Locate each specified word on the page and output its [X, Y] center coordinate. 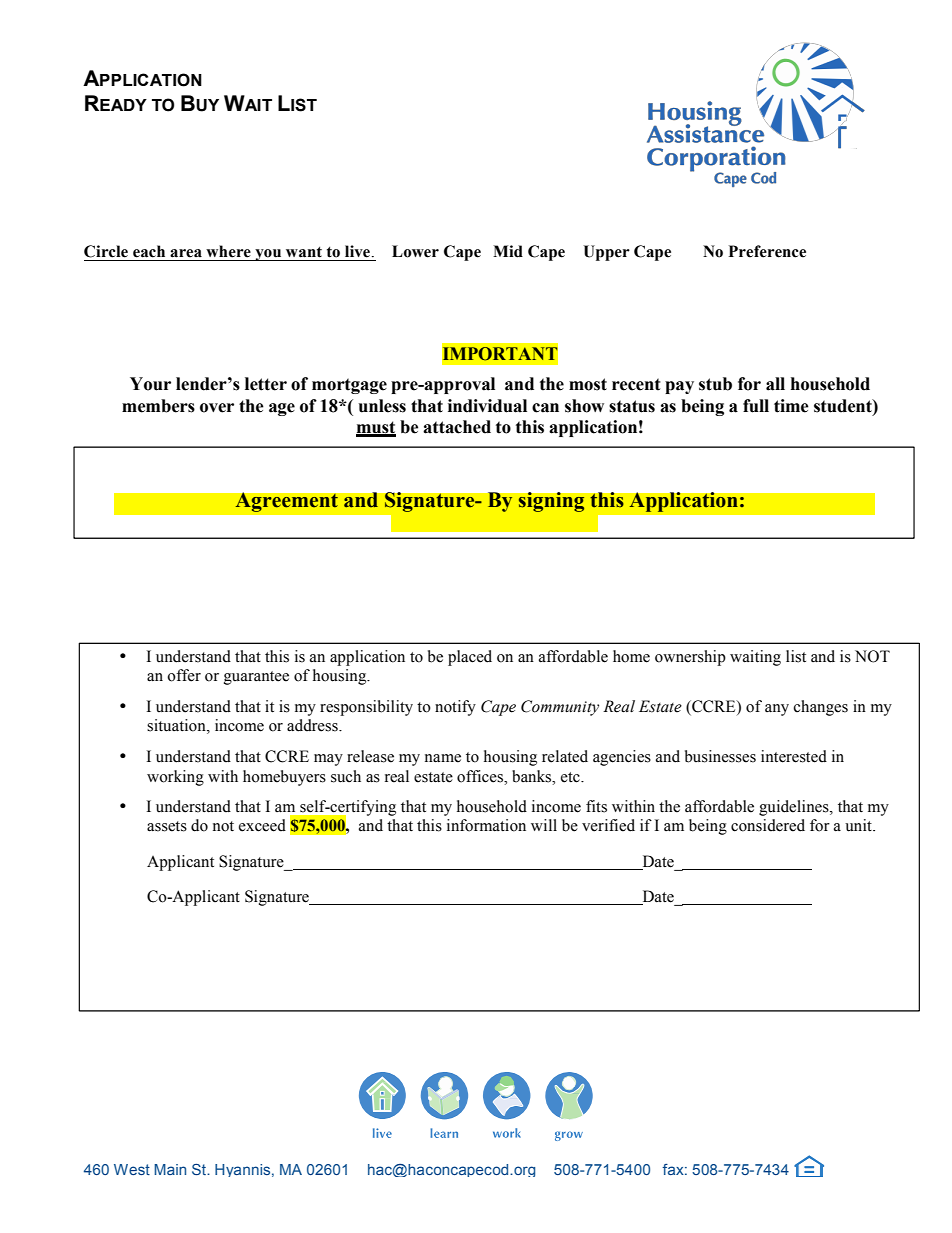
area [186, 253]
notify [455, 708]
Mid [508, 251]
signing [551, 502]
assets [167, 826]
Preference [767, 251]
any [777, 710]
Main [170, 1169]
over [217, 408]
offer [184, 675]
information [486, 825]
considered [768, 825]
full [756, 406]
